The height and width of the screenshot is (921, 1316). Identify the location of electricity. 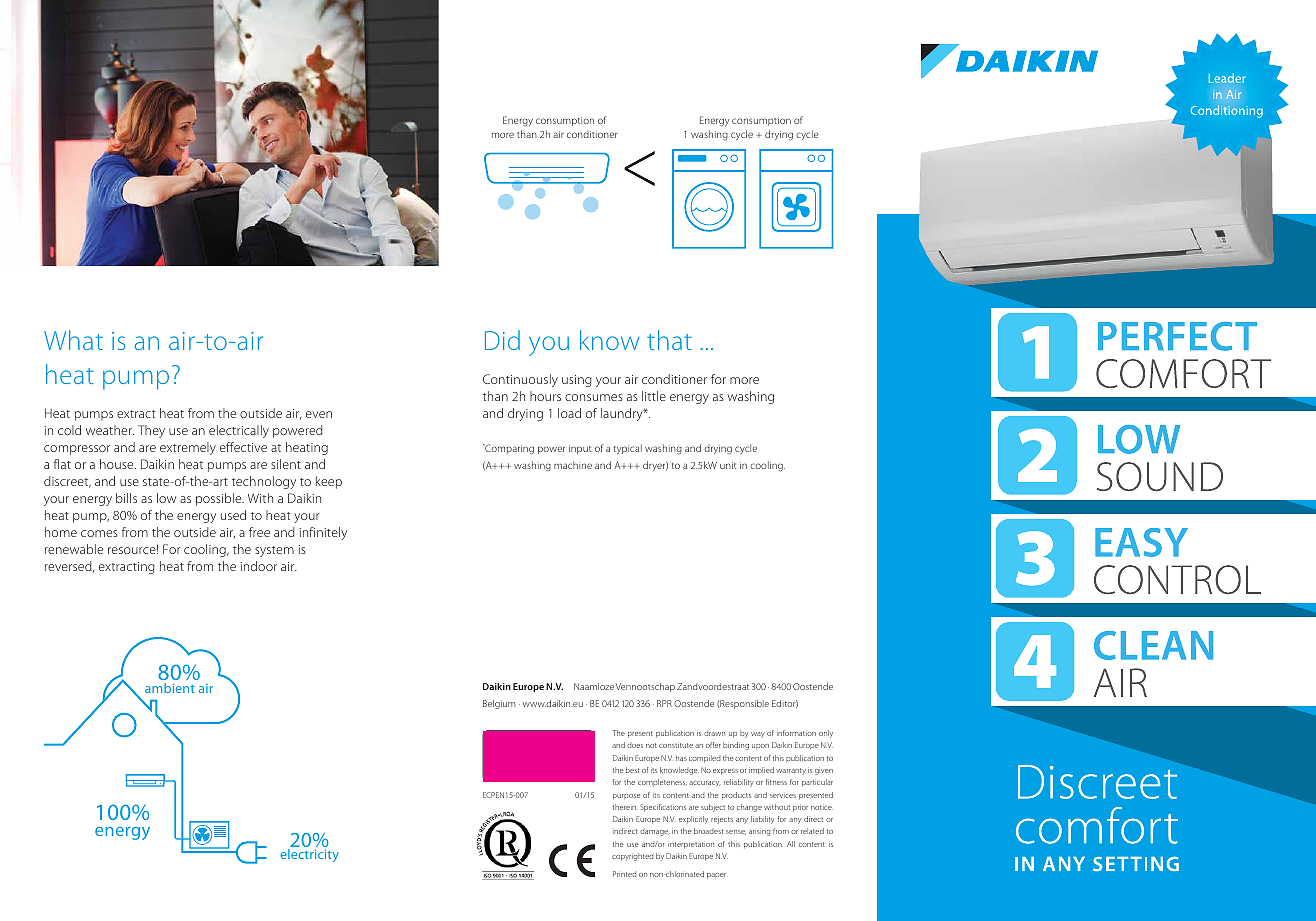
(309, 855).
